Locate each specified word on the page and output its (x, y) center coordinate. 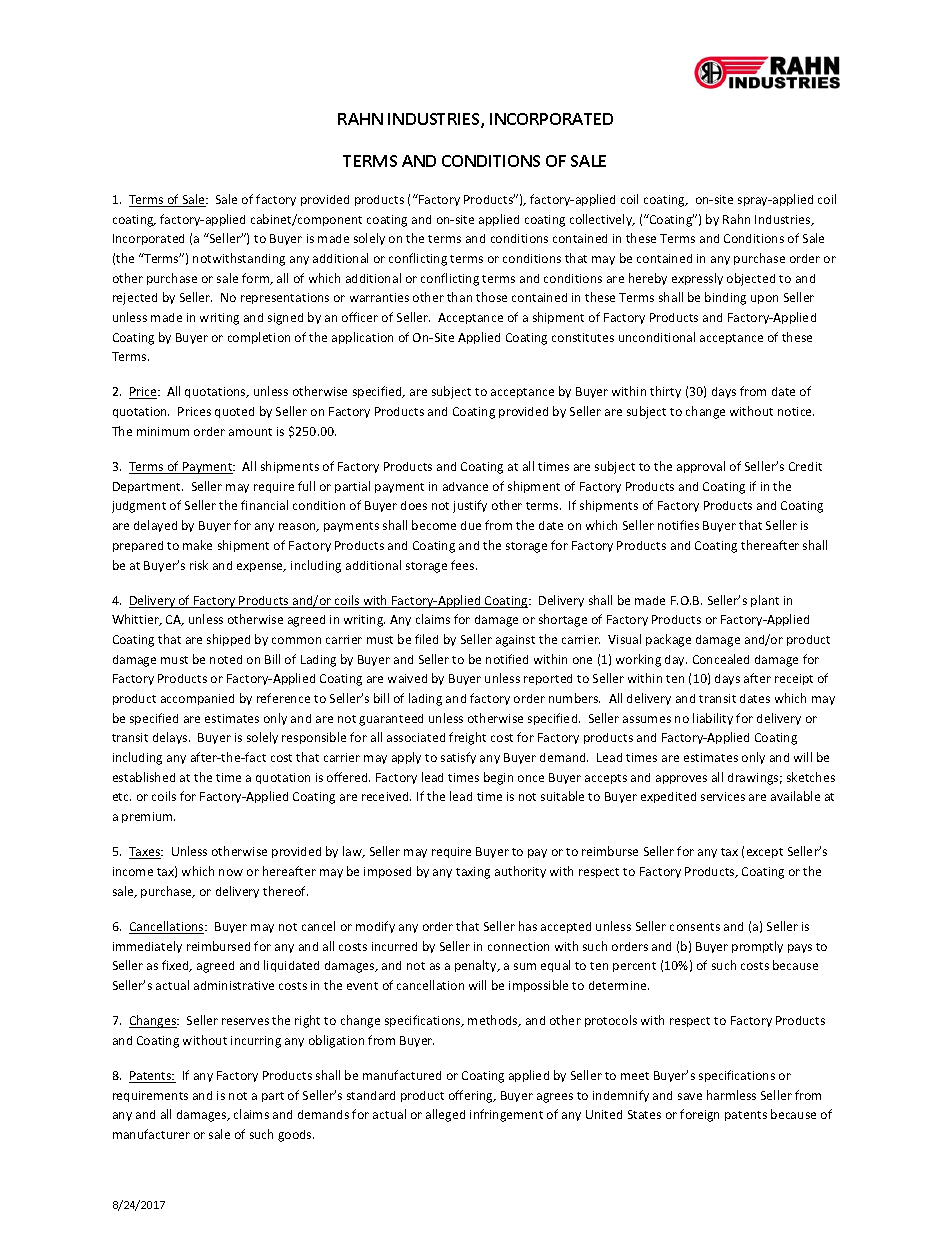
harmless (731, 1095)
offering (472, 1096)
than (459, 297)
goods (296, 1136)
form (257, 279)
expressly (697, 279)
